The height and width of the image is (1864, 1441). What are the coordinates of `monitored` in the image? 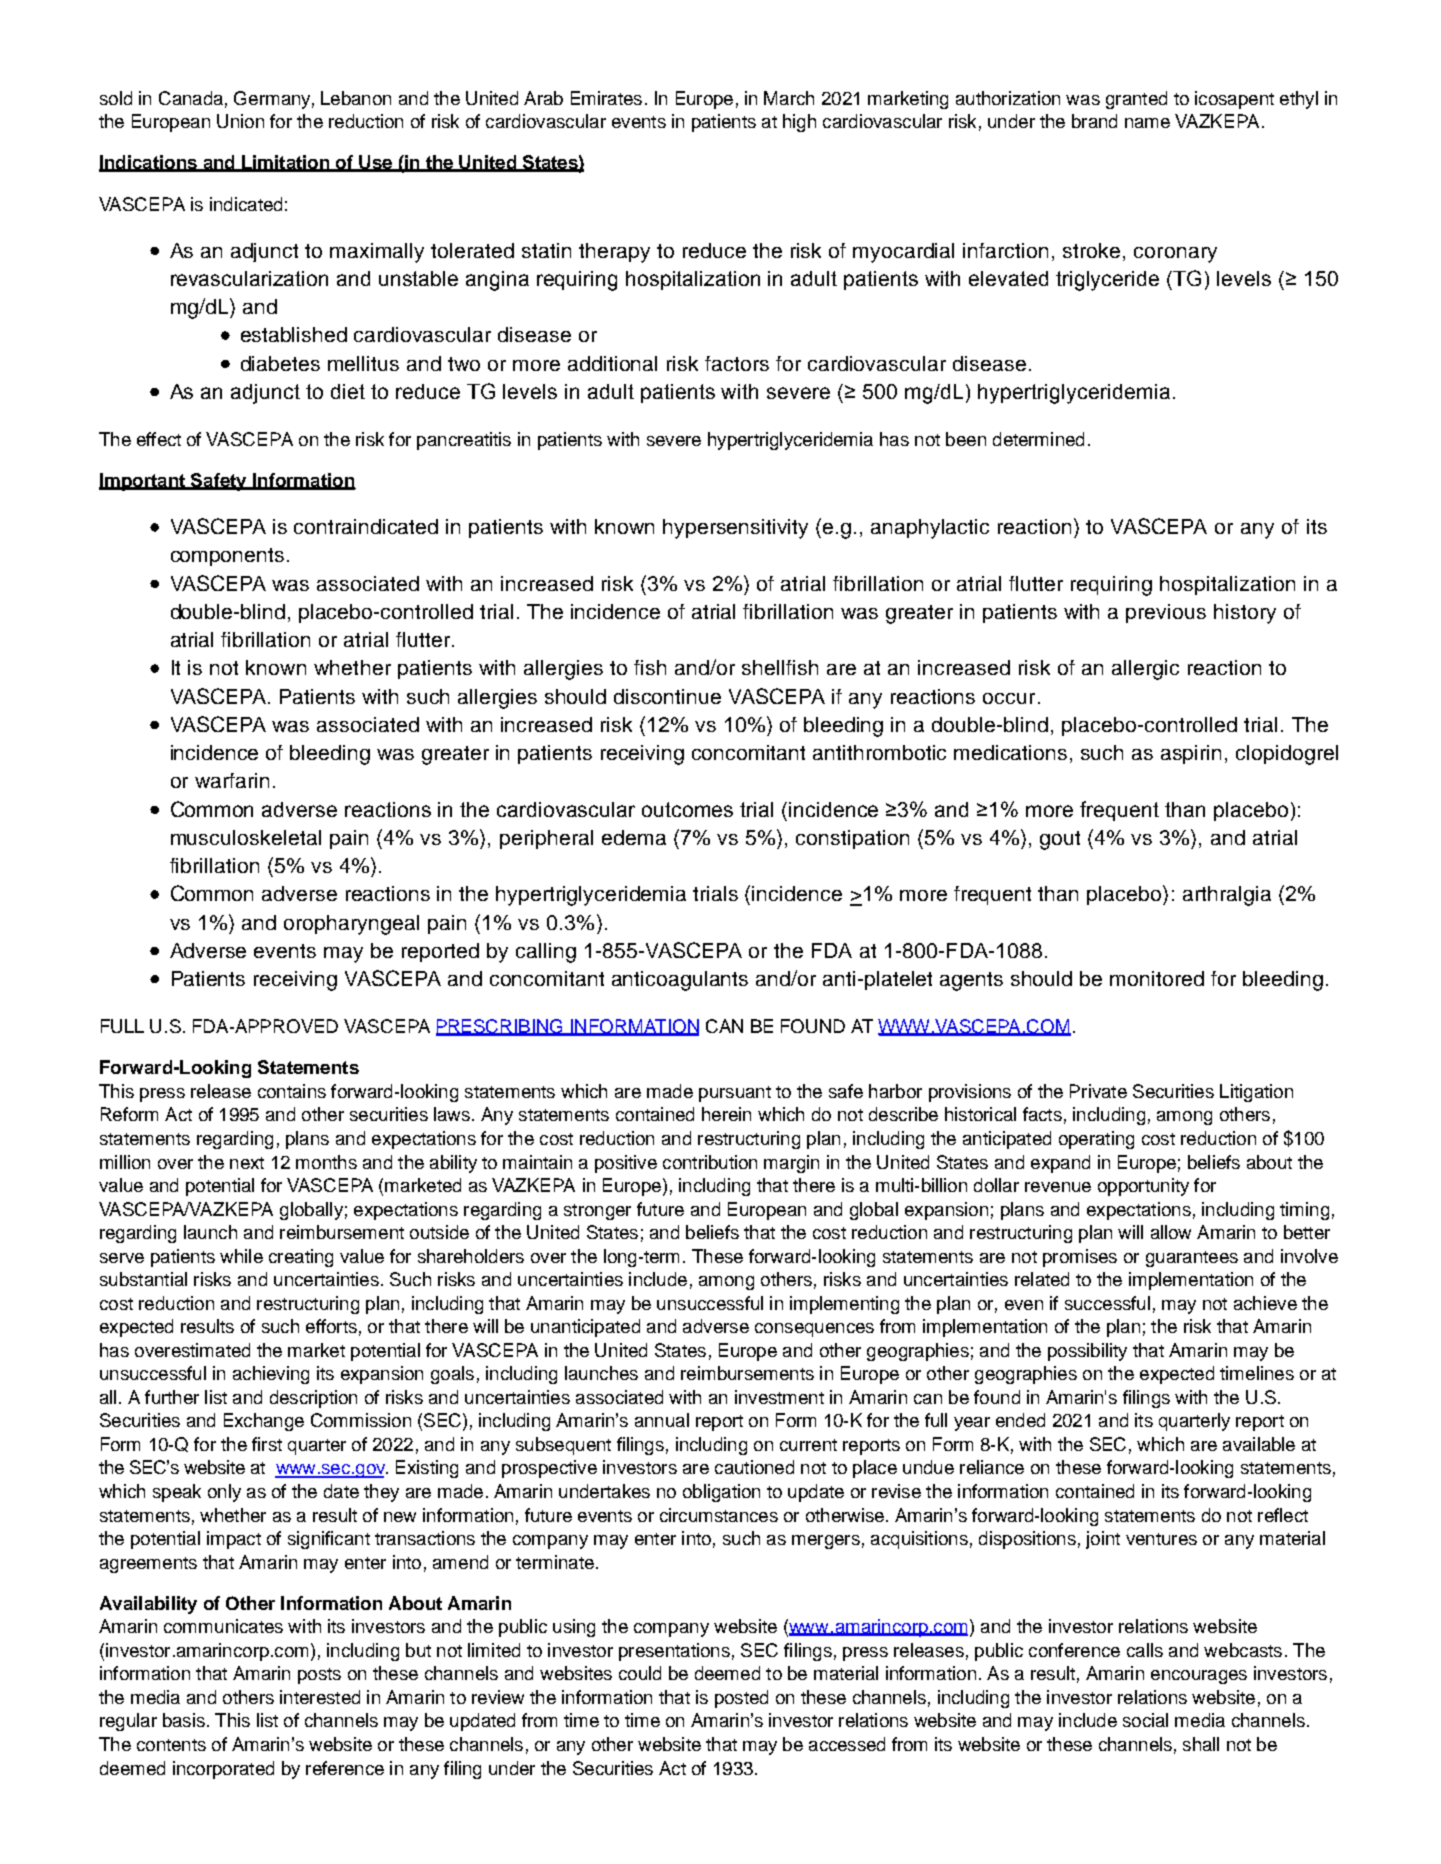 It's located at (1157, 978).
